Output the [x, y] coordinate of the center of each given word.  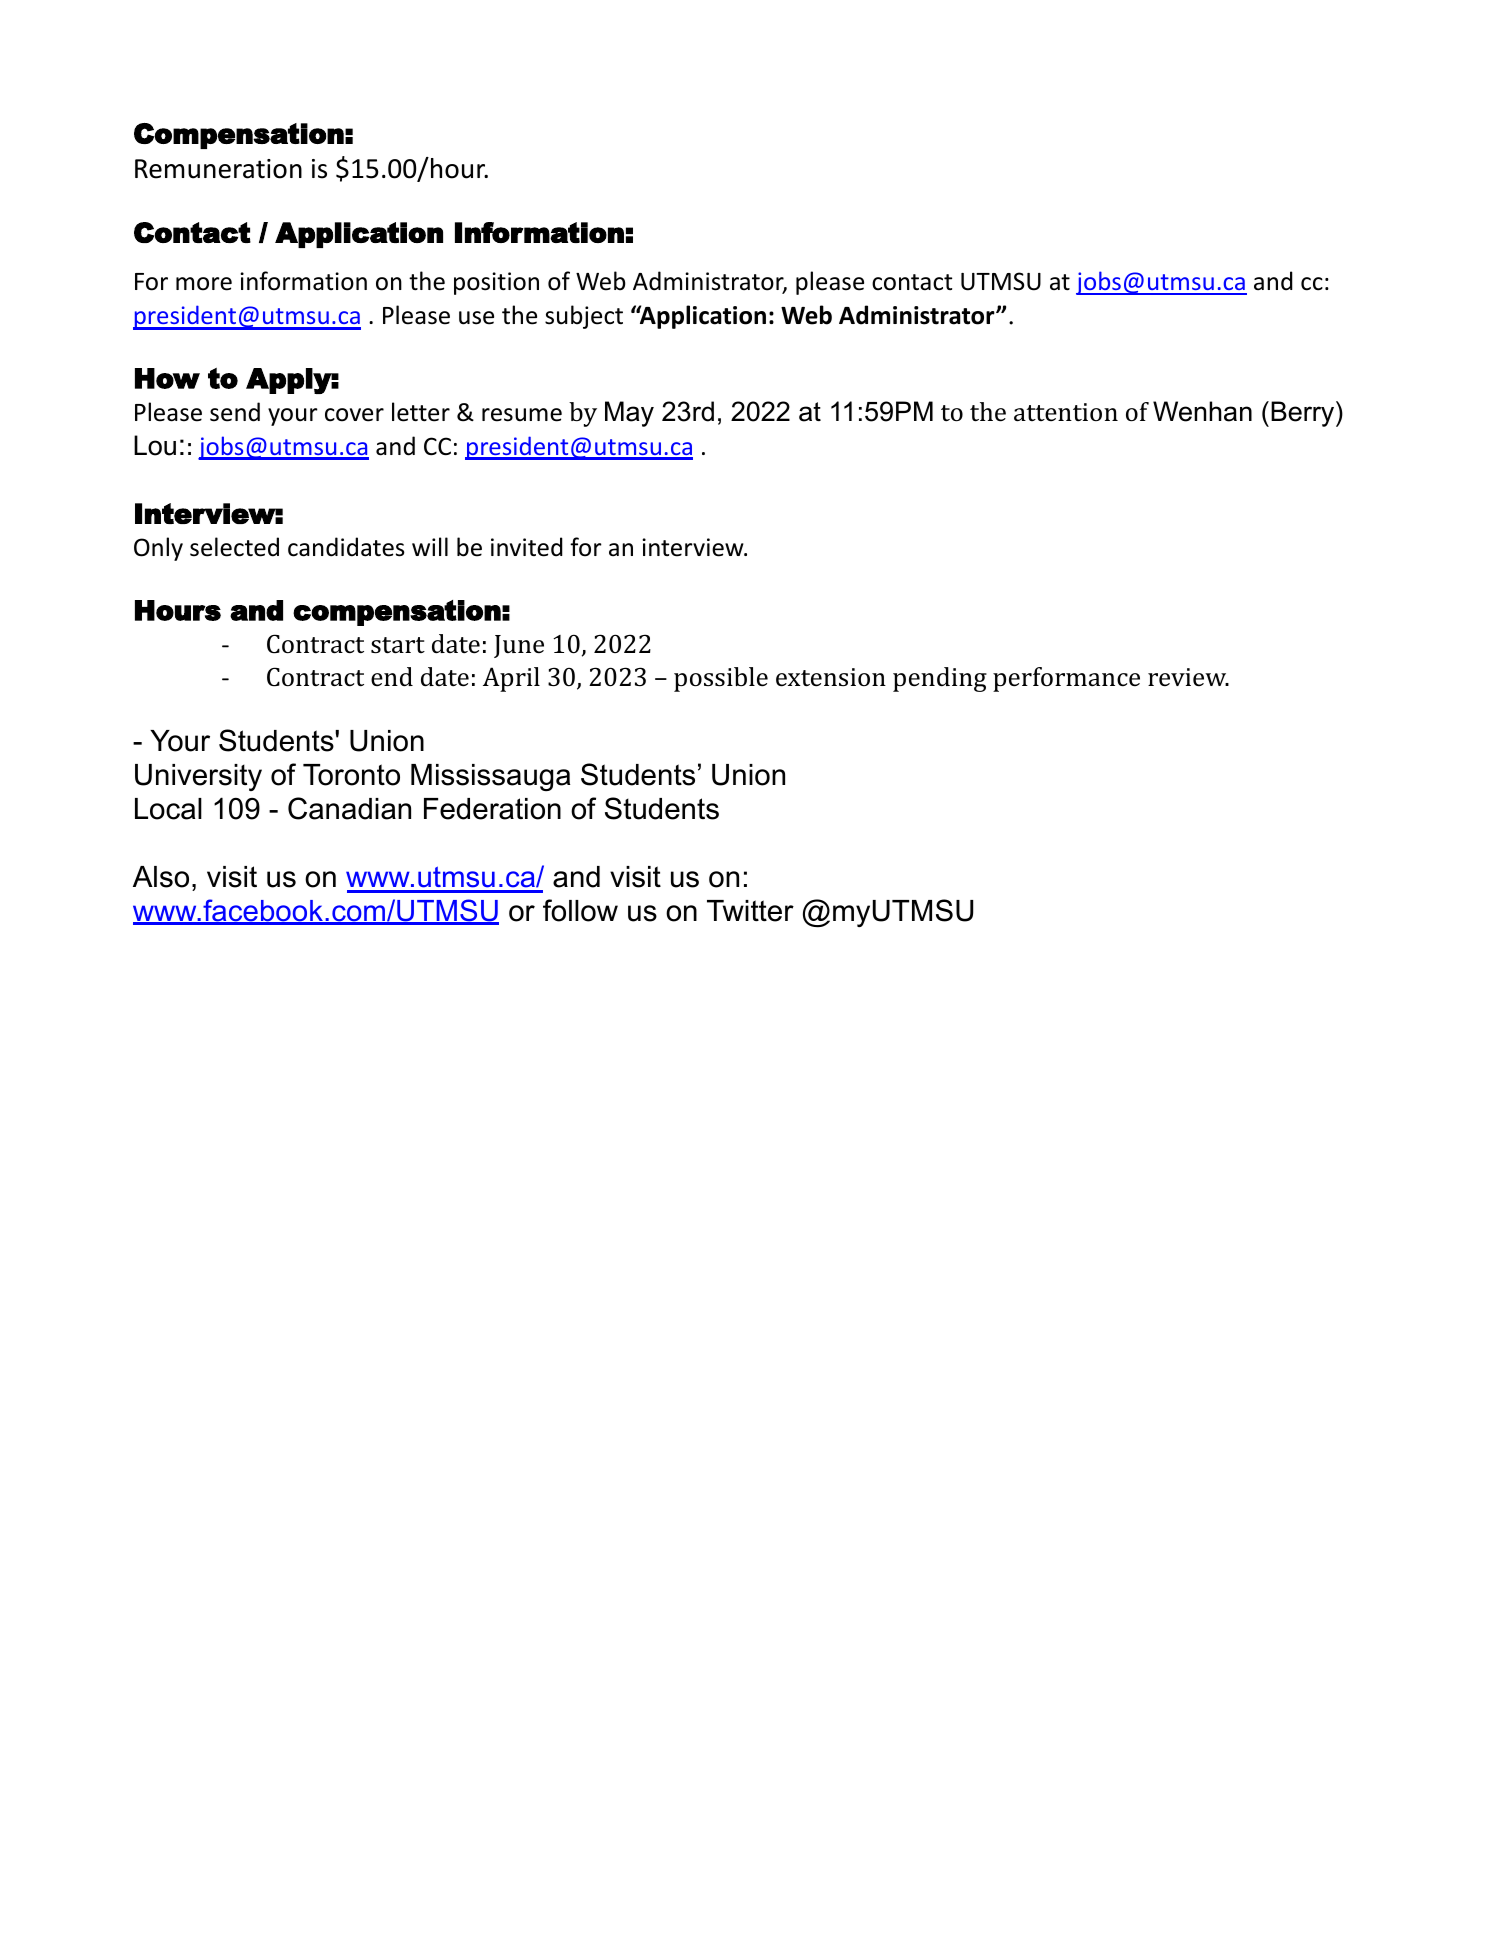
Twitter [750, 911]
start [398, 645]
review [1188, 677]
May [629, 414]
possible [721, 679]
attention [1066, 412]
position [496, 283]
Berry [1304, 414]
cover [354, 415]
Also [161, 877]
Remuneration [218, 169]
